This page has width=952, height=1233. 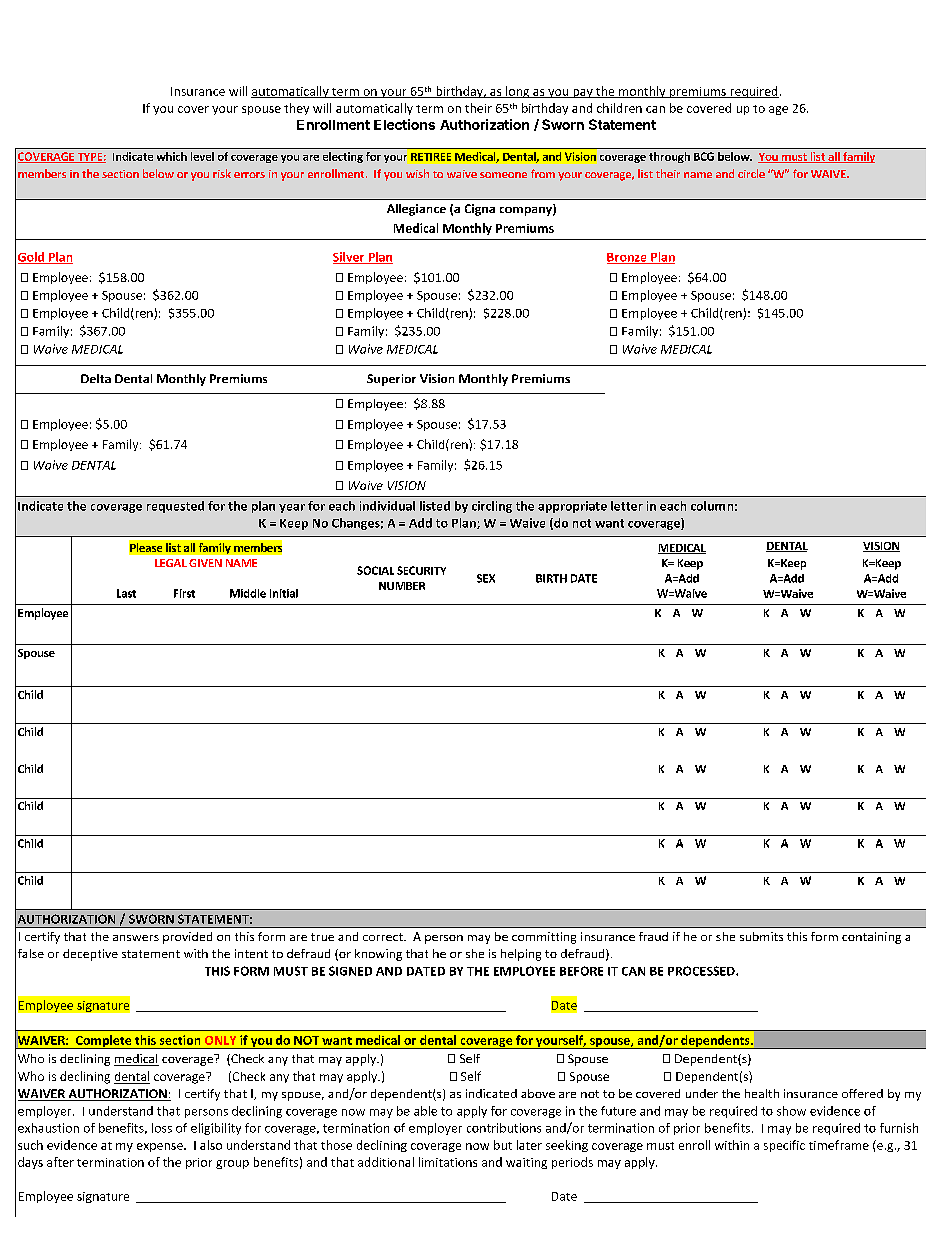 What do you see at coordinates (136, 938) in the page?
I see `answers` at bounding box center [136, 938].
